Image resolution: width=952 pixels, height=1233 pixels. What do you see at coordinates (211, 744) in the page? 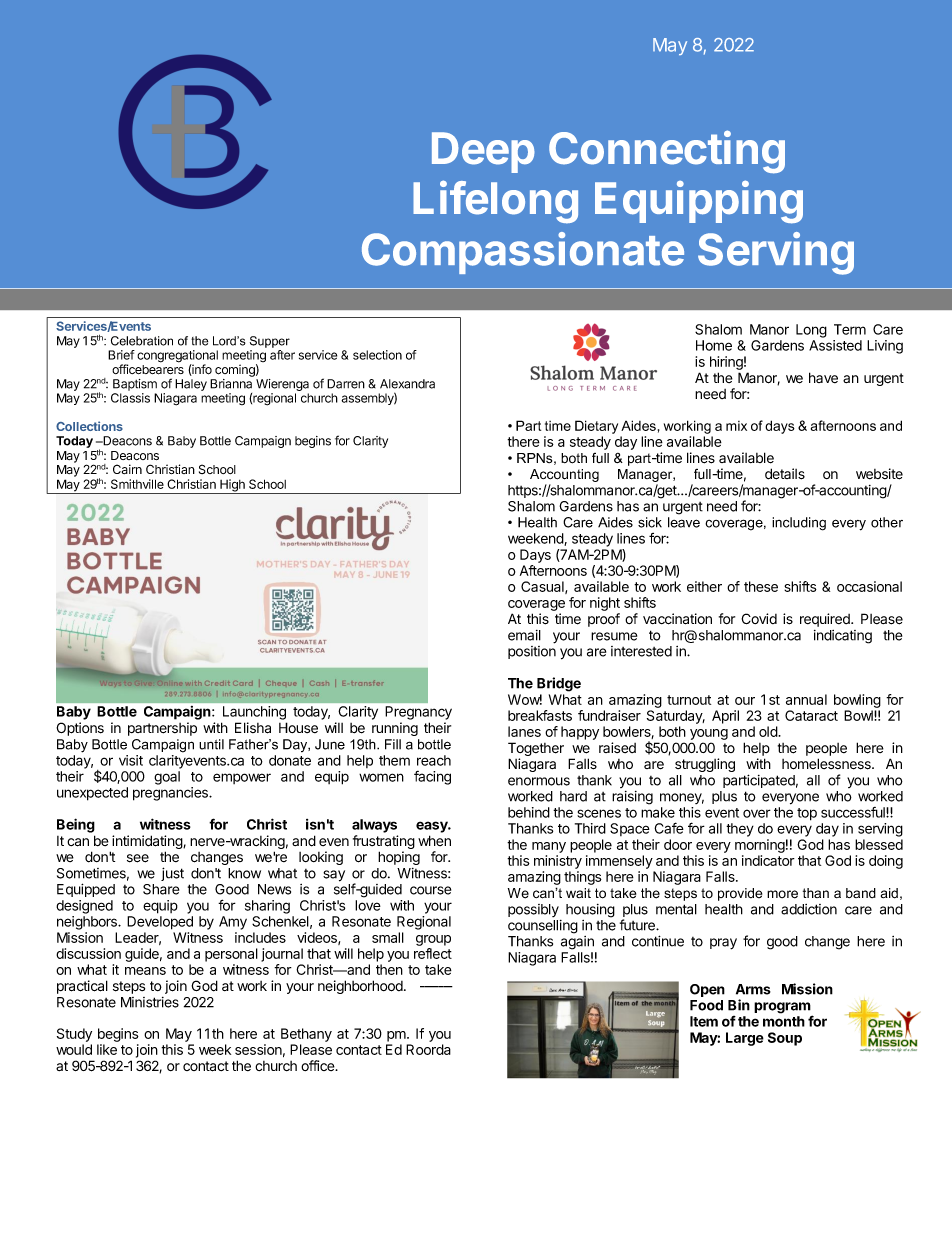
I see `until` at bounding box center [211, 744].
